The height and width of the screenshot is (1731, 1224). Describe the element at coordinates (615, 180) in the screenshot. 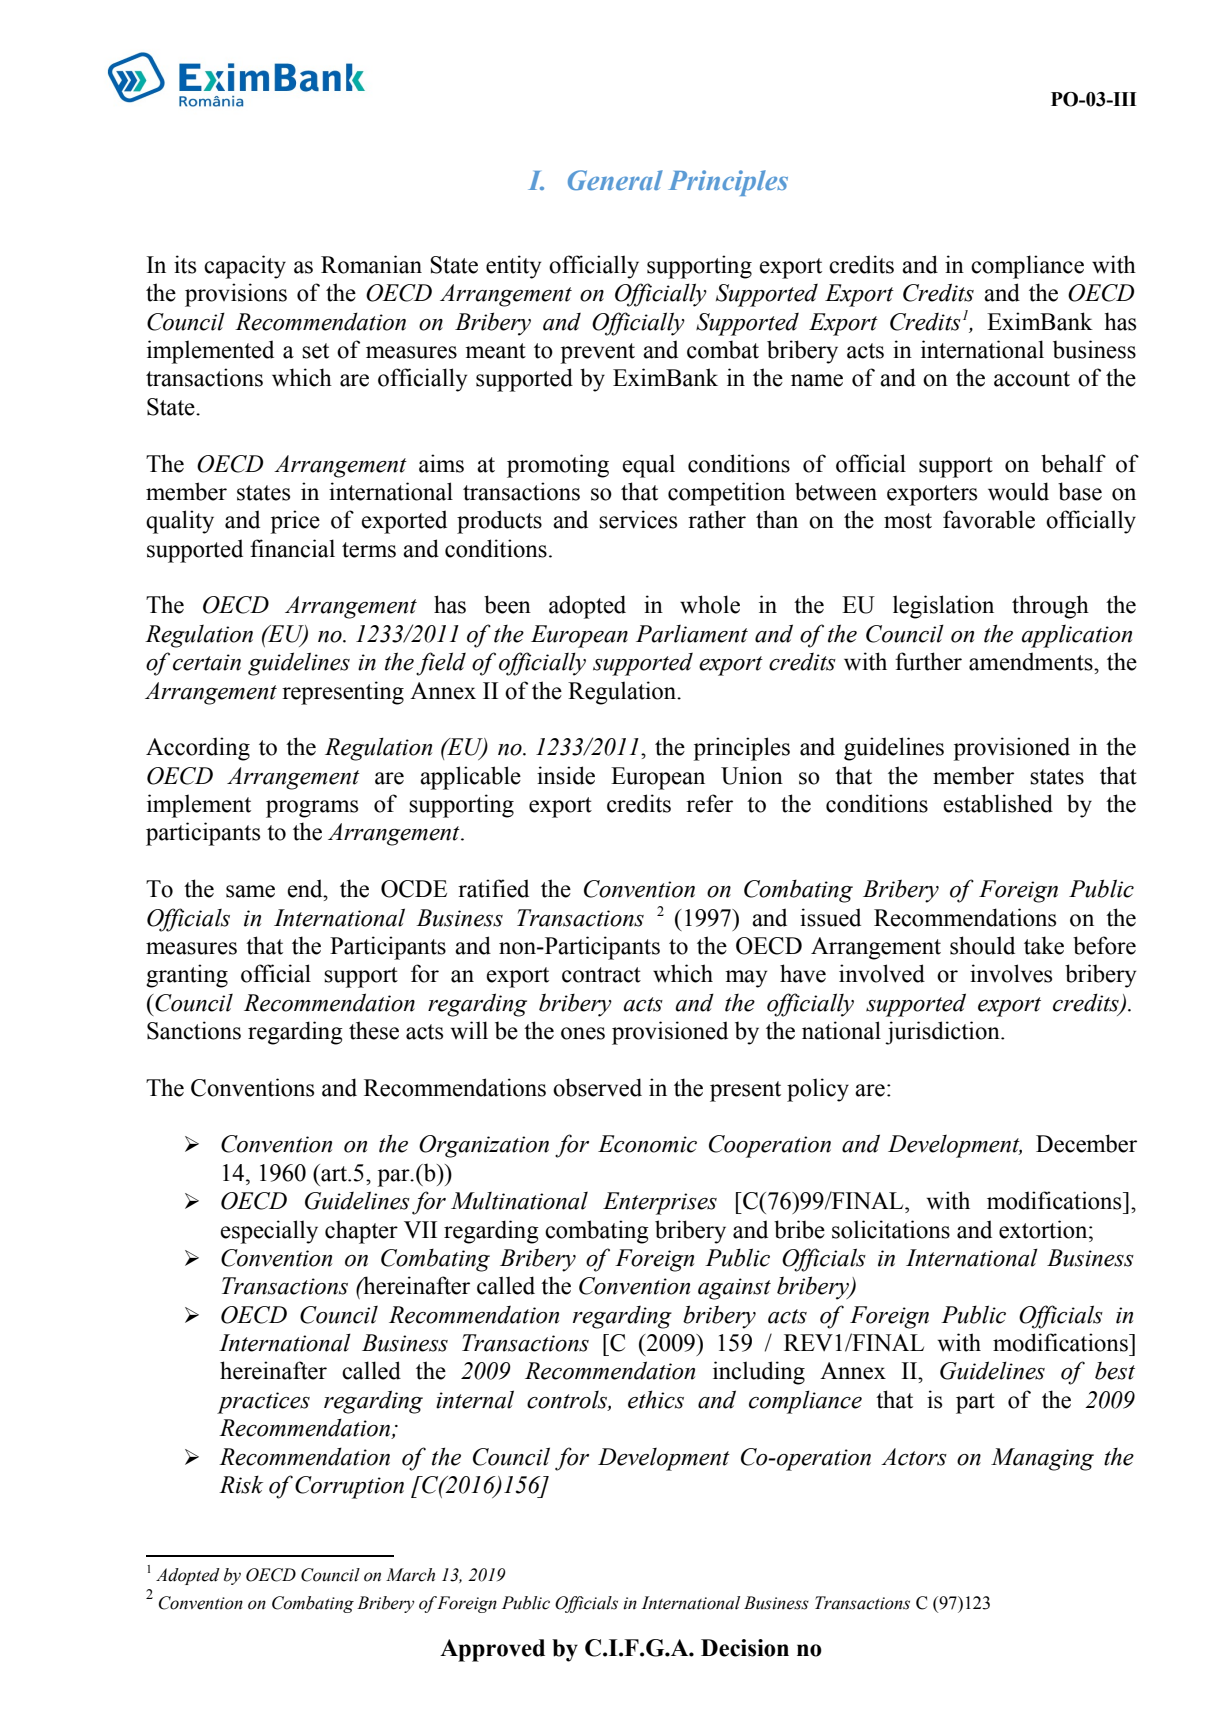

I see `General` at that location.
